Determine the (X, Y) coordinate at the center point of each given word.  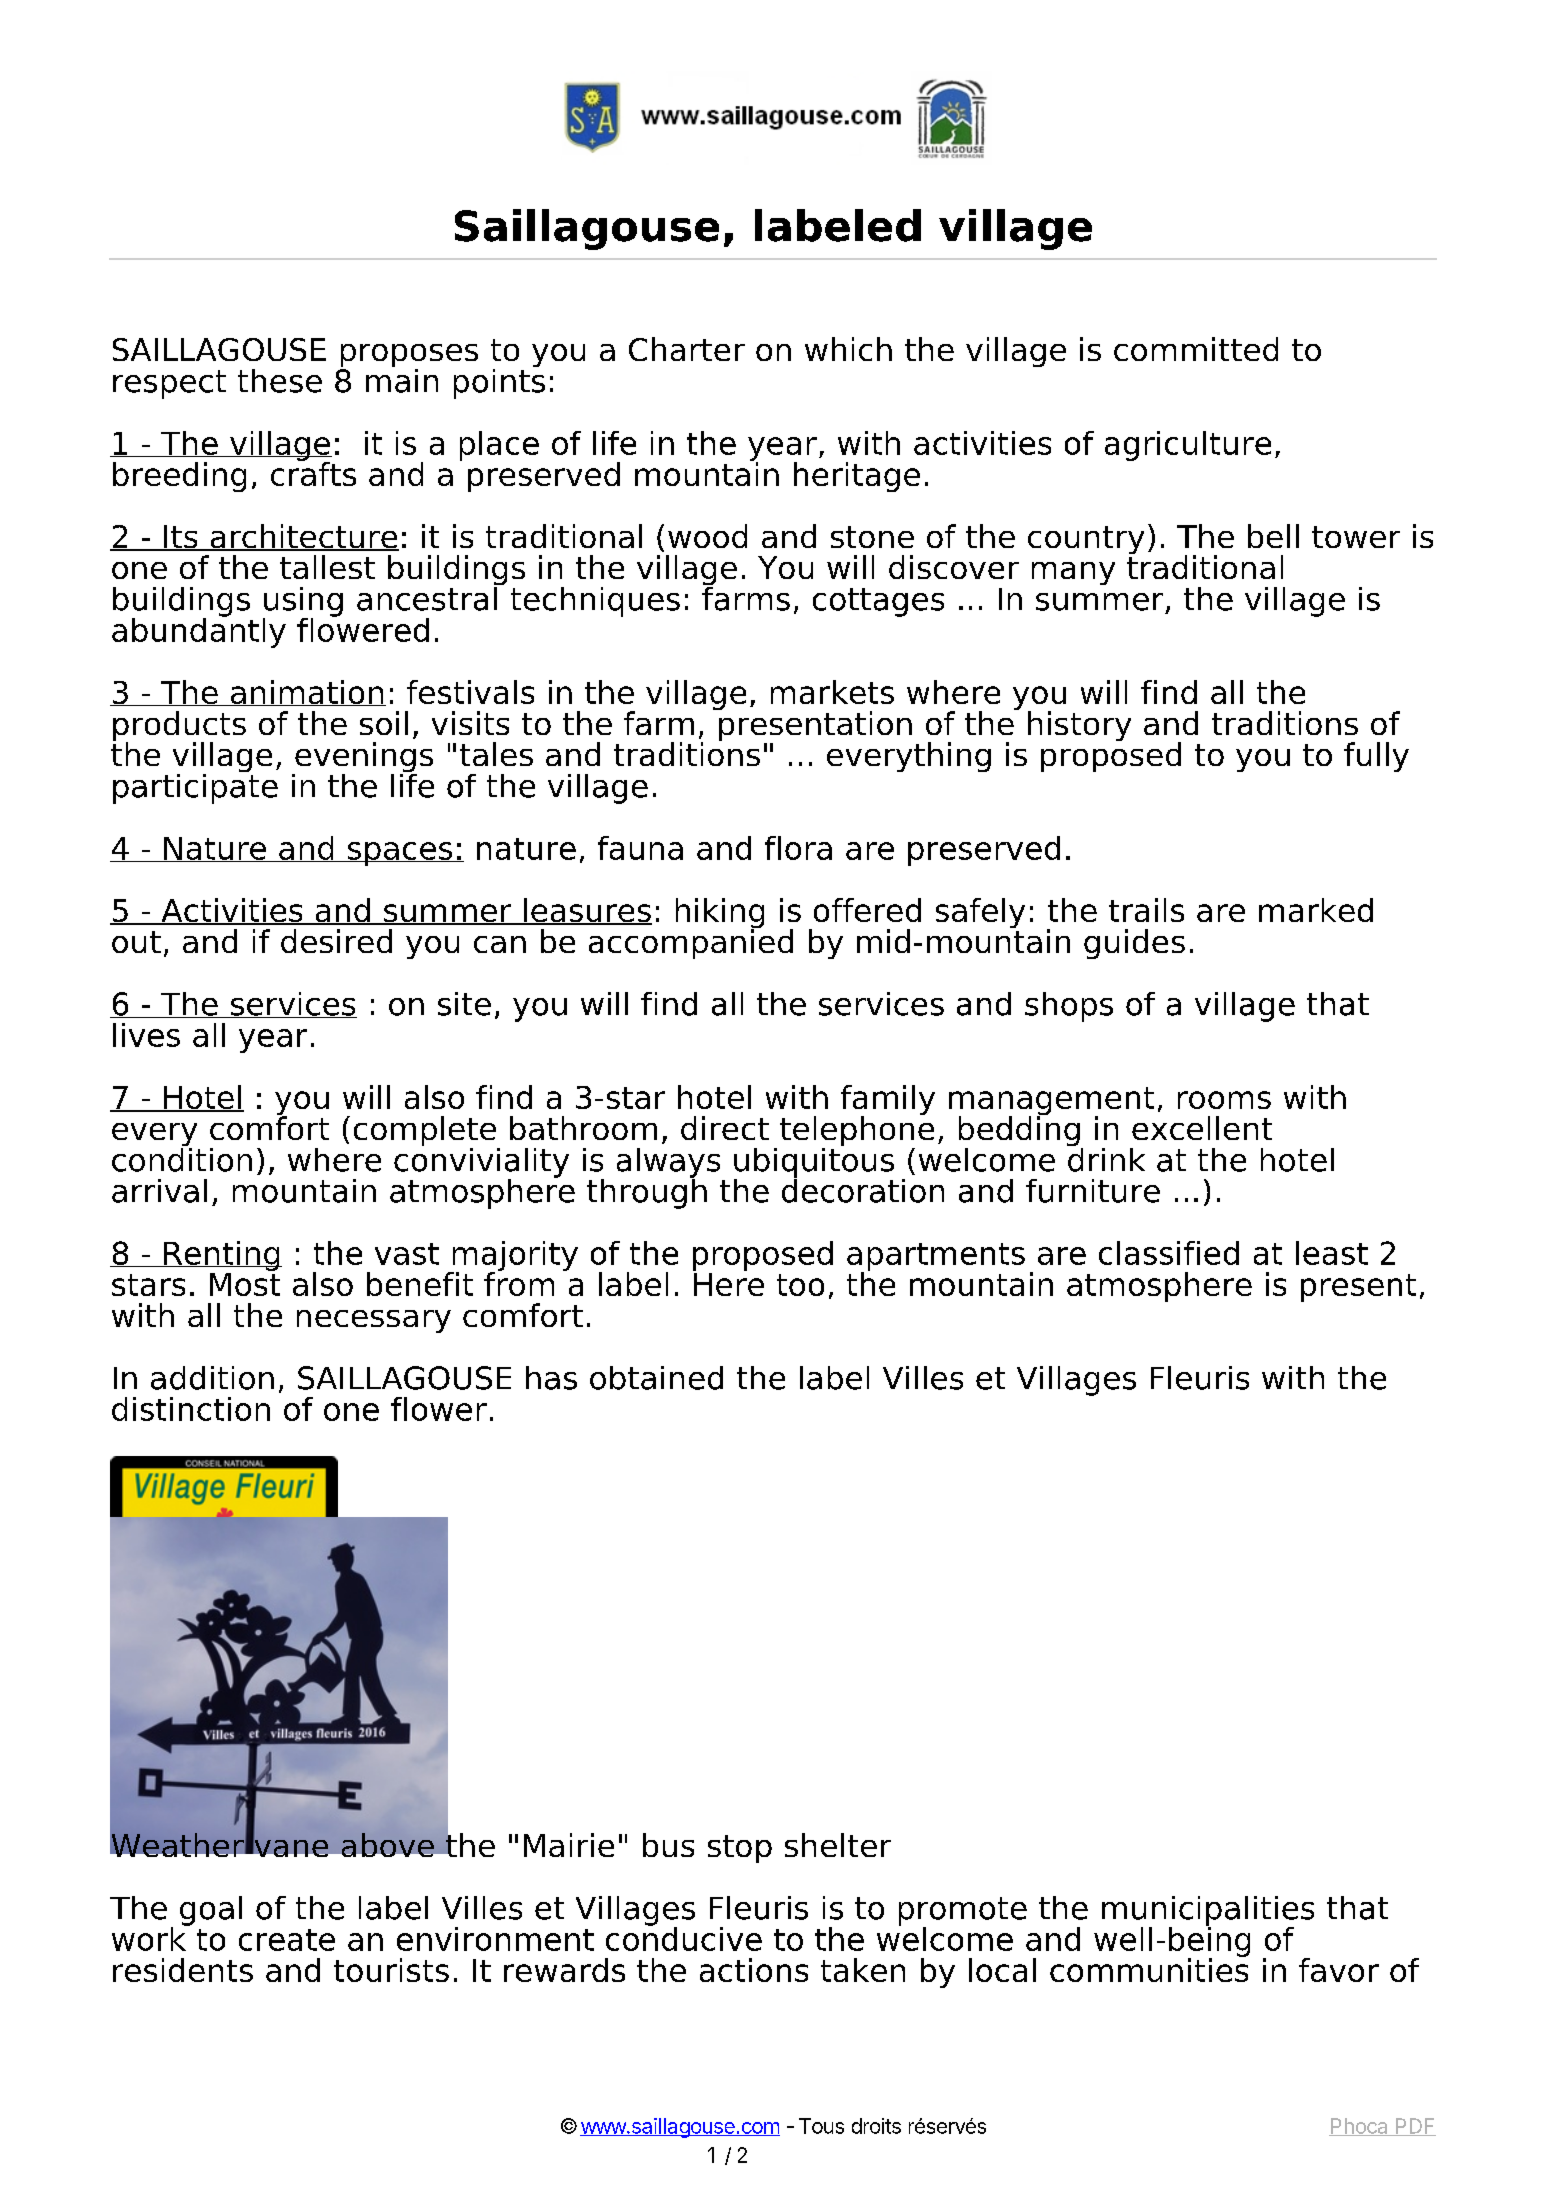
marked (1316, 910)
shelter (838, 1845)
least (1332, 1253)
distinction (191, 1409)
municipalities (1208, 1912)
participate (195, 787)
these (280, 381)
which (848, 349)
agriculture (1188, 446)
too (800, 1285)
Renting (222, 1257)
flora (798, 848)
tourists (391, 1970)
